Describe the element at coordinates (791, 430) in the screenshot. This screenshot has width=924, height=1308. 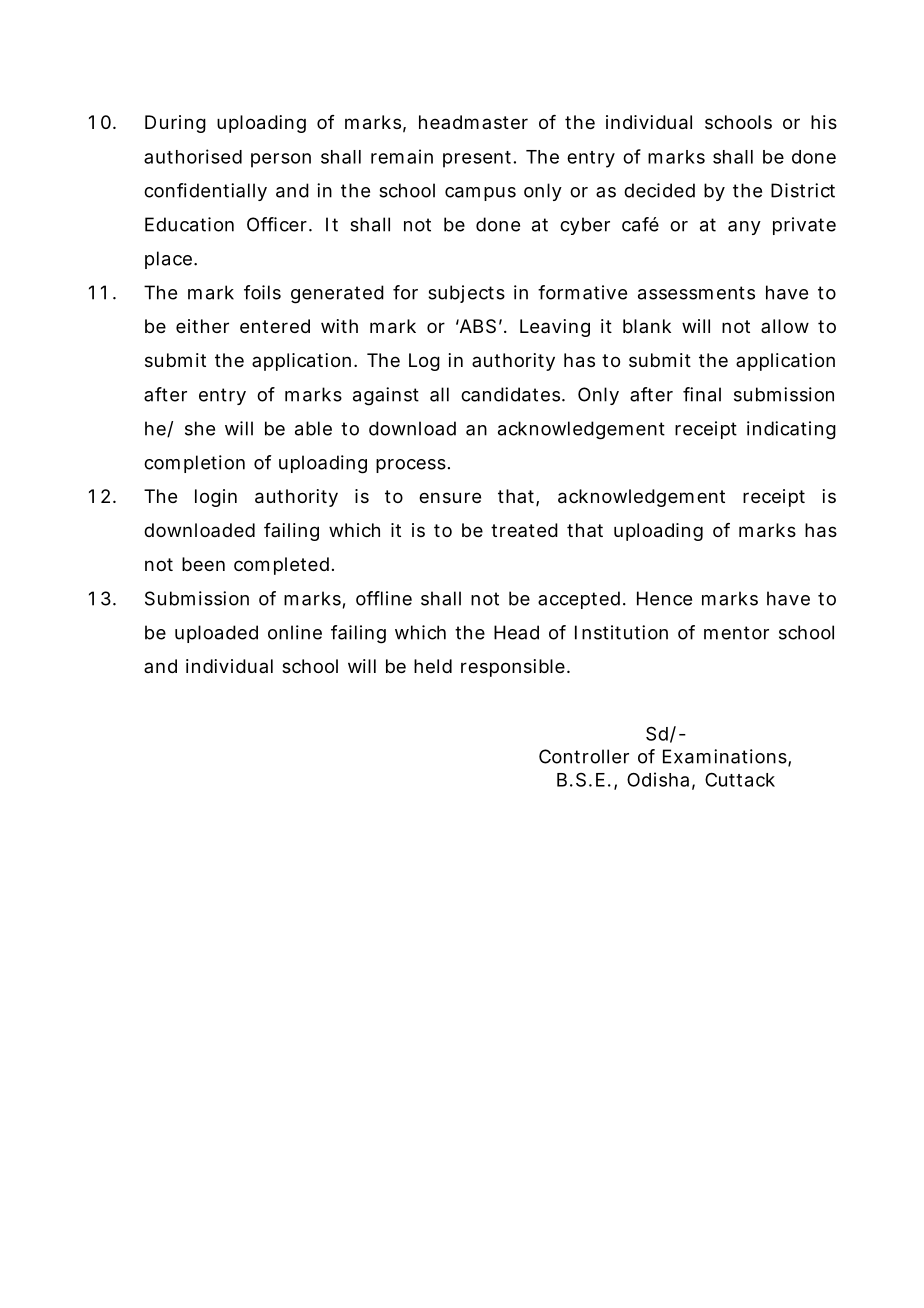
I see `indicating` at that location.
